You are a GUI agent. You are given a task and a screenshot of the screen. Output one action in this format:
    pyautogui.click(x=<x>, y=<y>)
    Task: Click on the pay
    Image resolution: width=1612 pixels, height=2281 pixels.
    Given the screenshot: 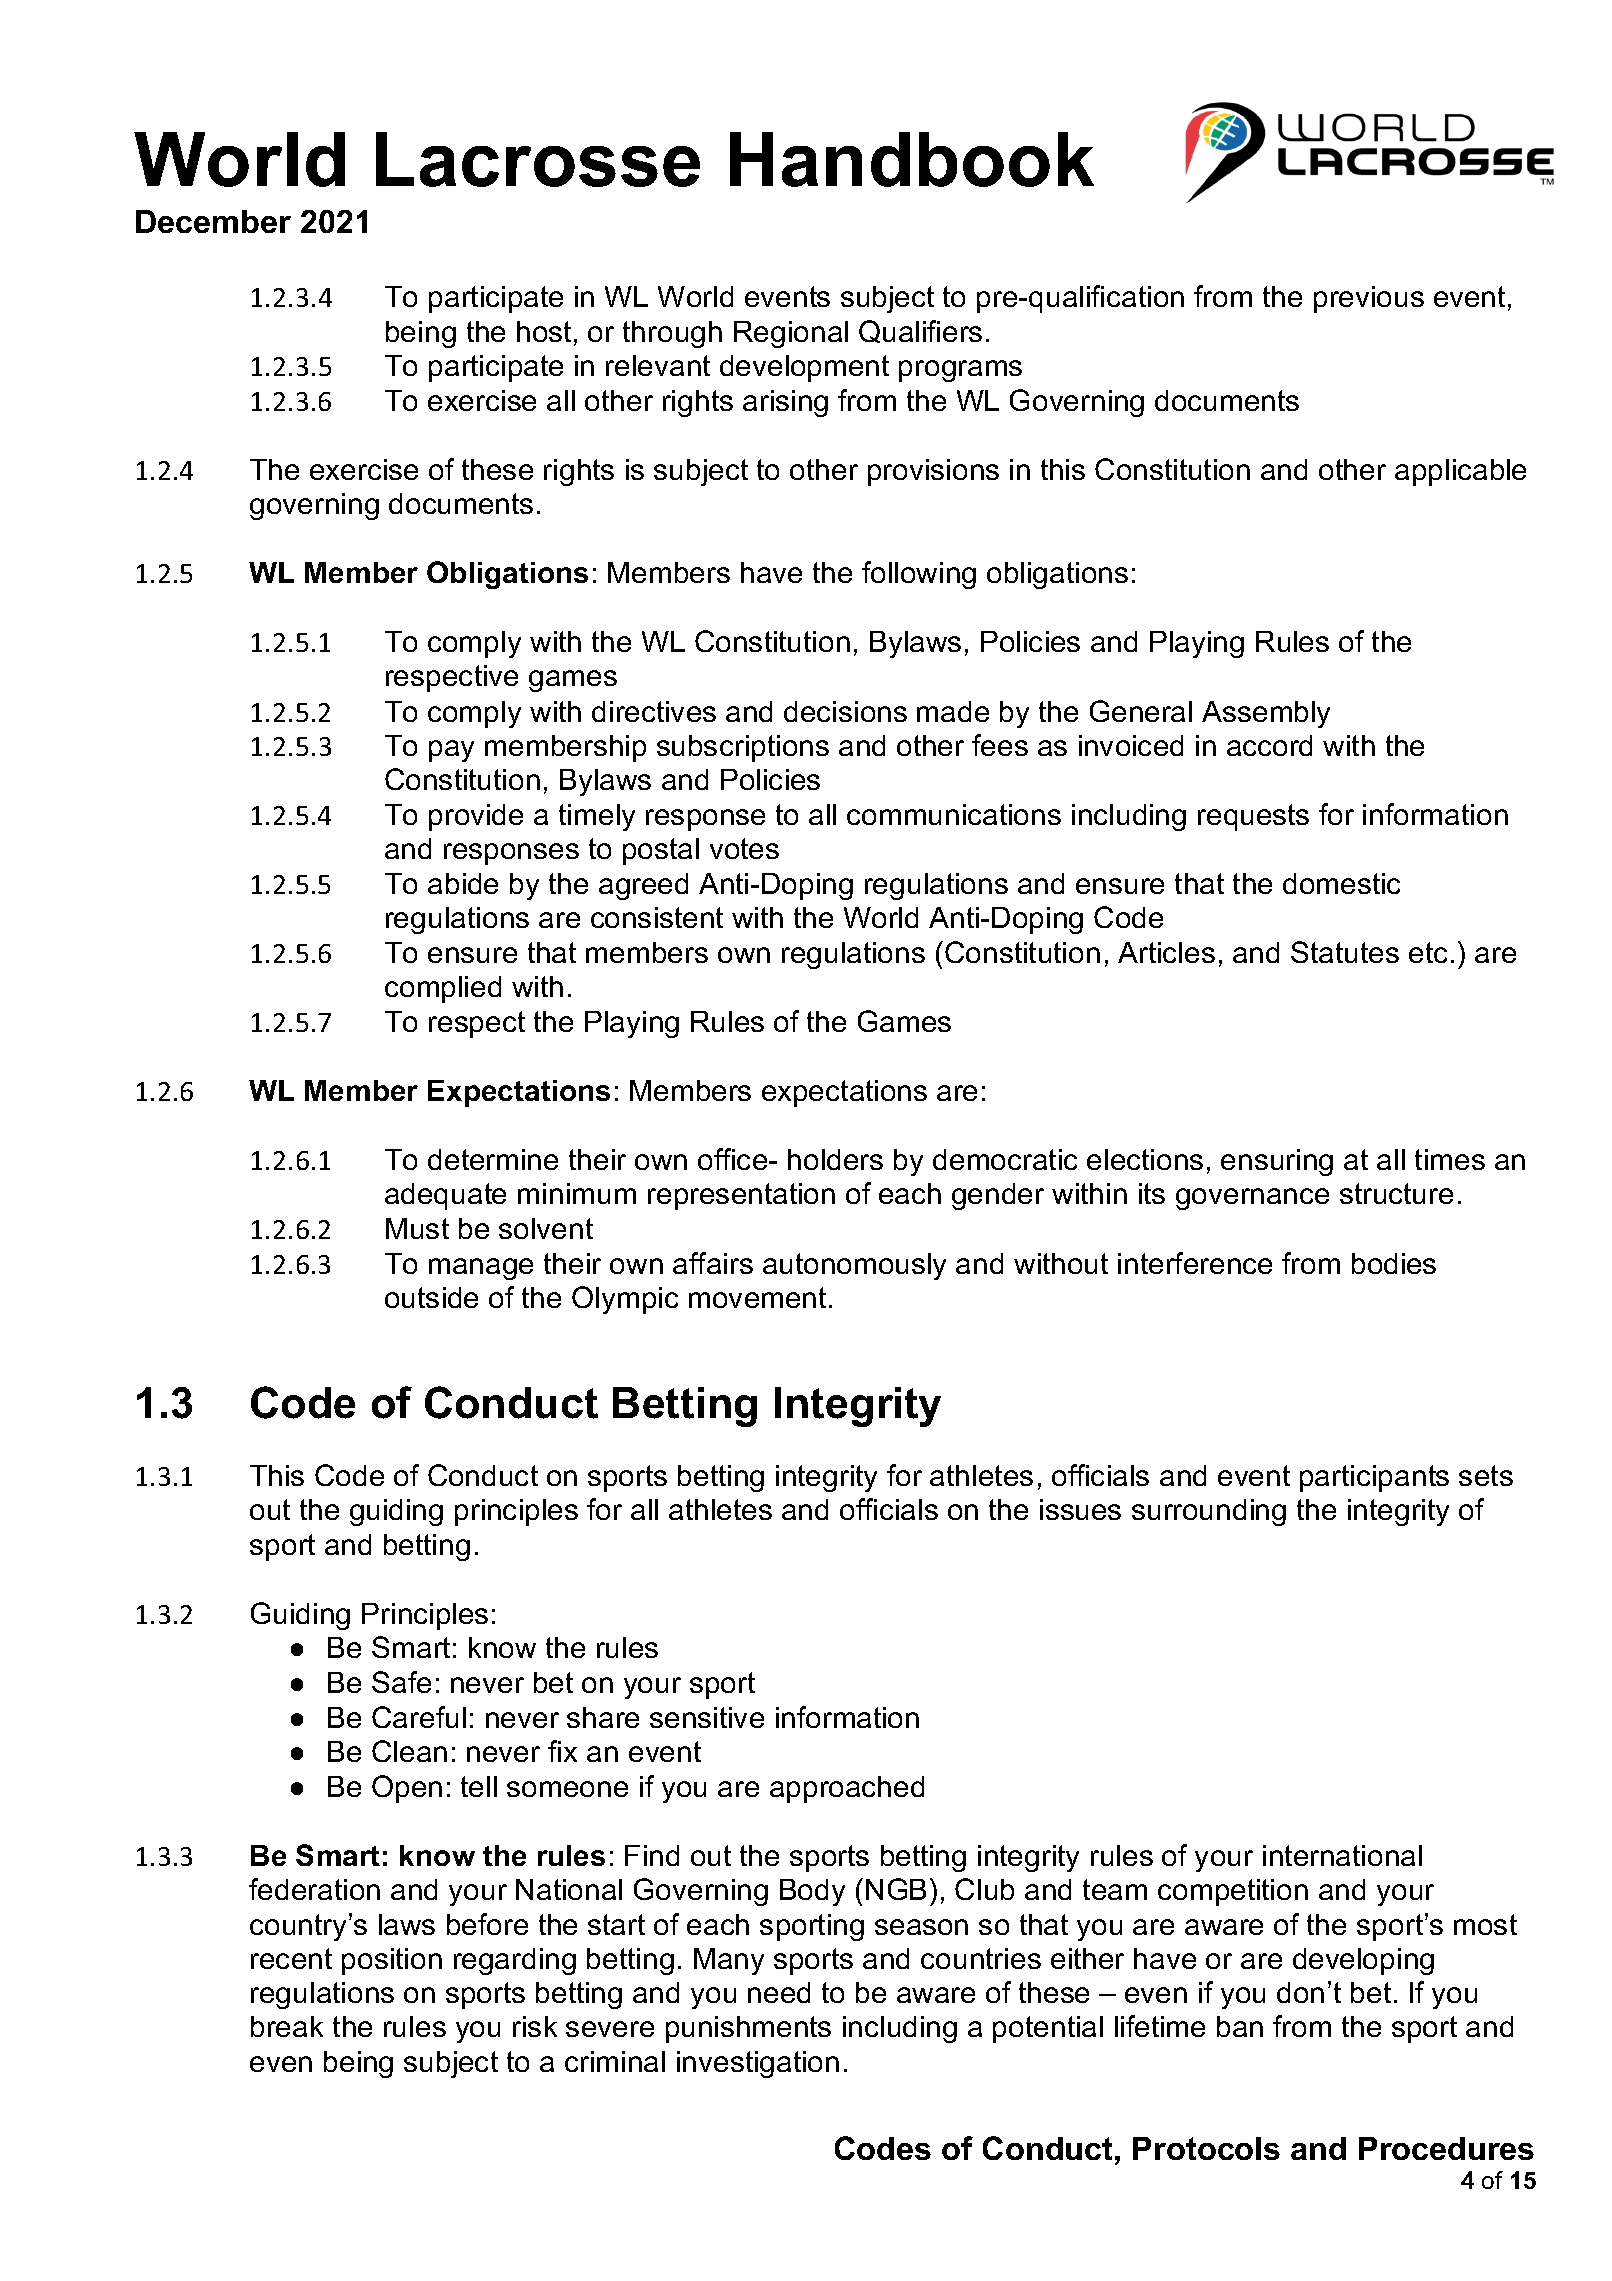 What is the action you would take?
    pyautogui.click(x=451, y=751)
